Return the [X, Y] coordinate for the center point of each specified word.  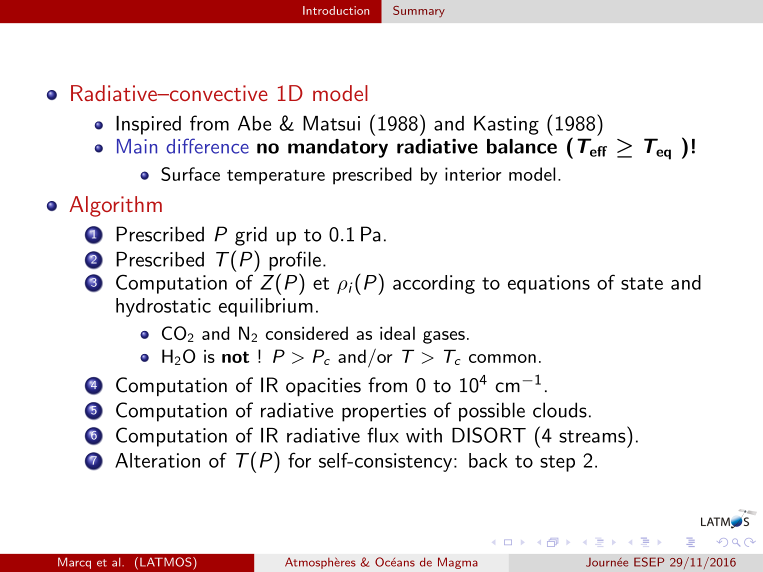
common [502, 358]
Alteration [157, 460]
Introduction [336, 10]
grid [251, 236]
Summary [419, 11]
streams [592, 436]
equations [549, 284]
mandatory [338, 148]
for [299, 460]
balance [522, 146]
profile [295, 261]
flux [383, 435]
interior [473, 174]
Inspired [148, 125]
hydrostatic [163, 307]
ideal [397, 333]
